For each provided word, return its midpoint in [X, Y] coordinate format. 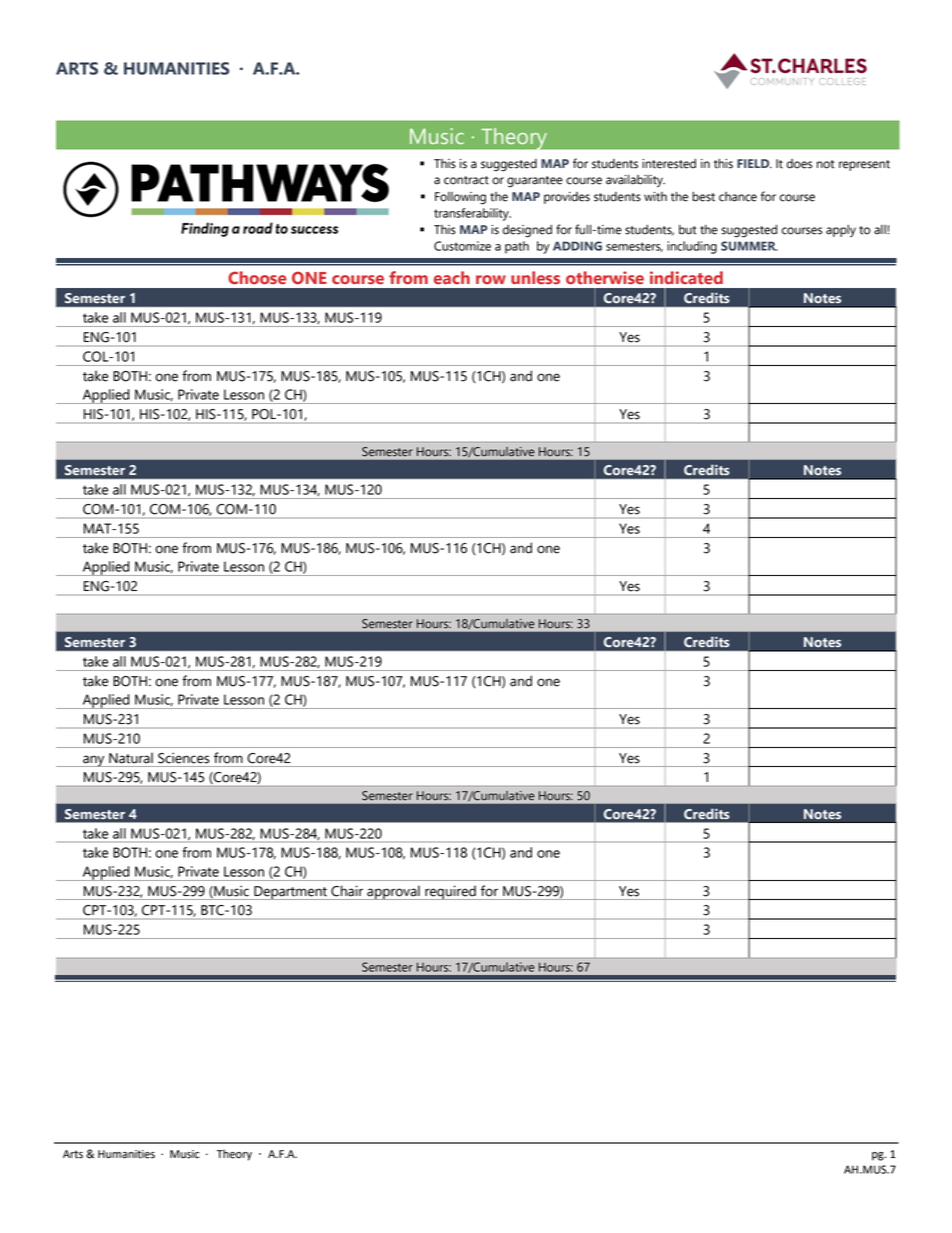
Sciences [183, 758]
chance [738, 197]
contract [466, 180]
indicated [686, 277]
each [452, 277]
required [450, 892]
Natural [131, 758]
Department [290, 893]
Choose [257, 277]
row [491, 279]
